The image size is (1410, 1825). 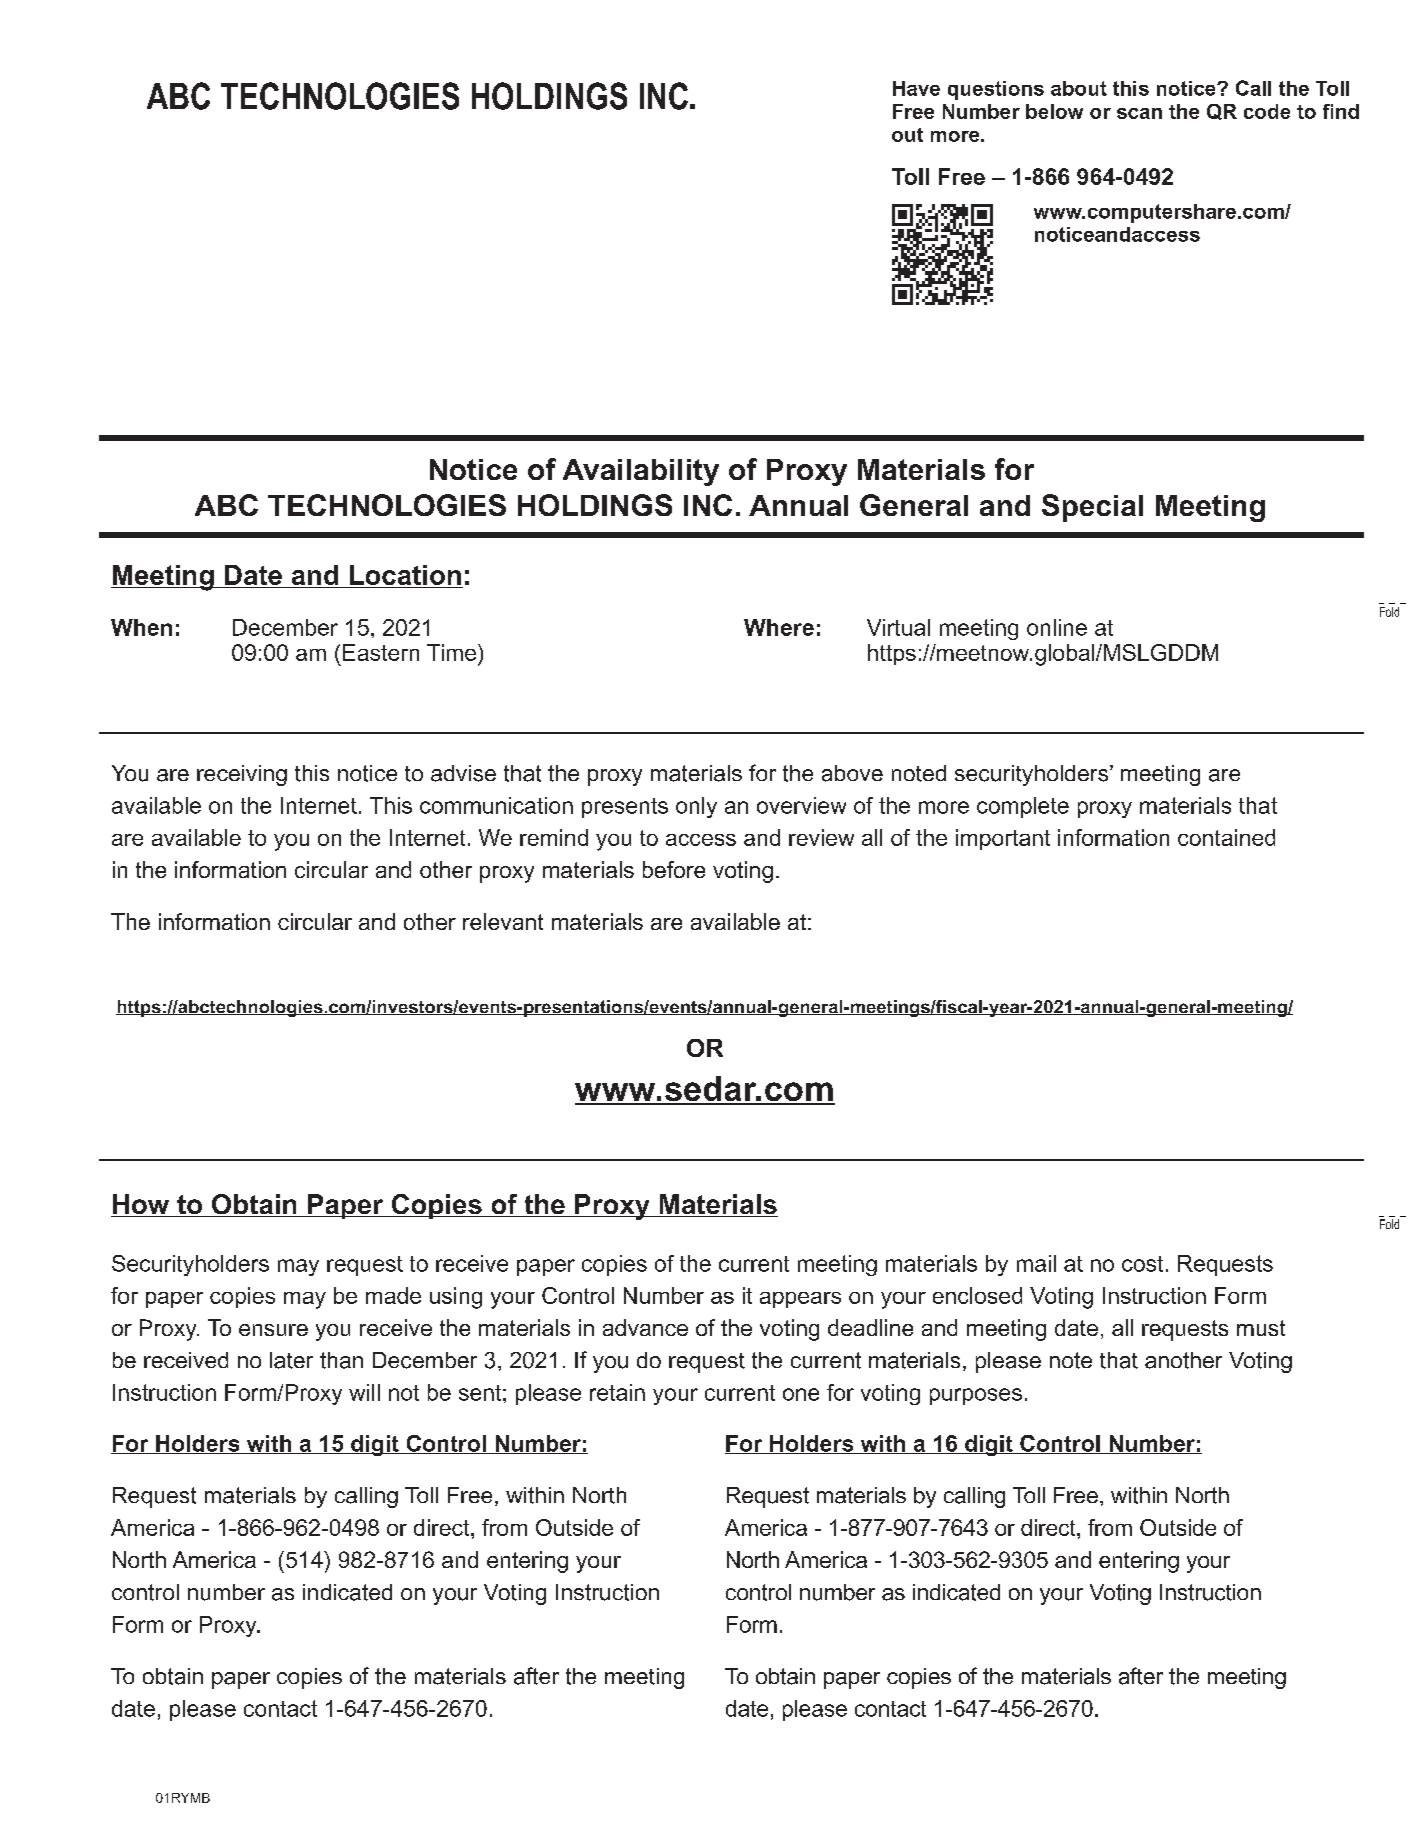 I want to click on above, so click(x=852, y=773).
